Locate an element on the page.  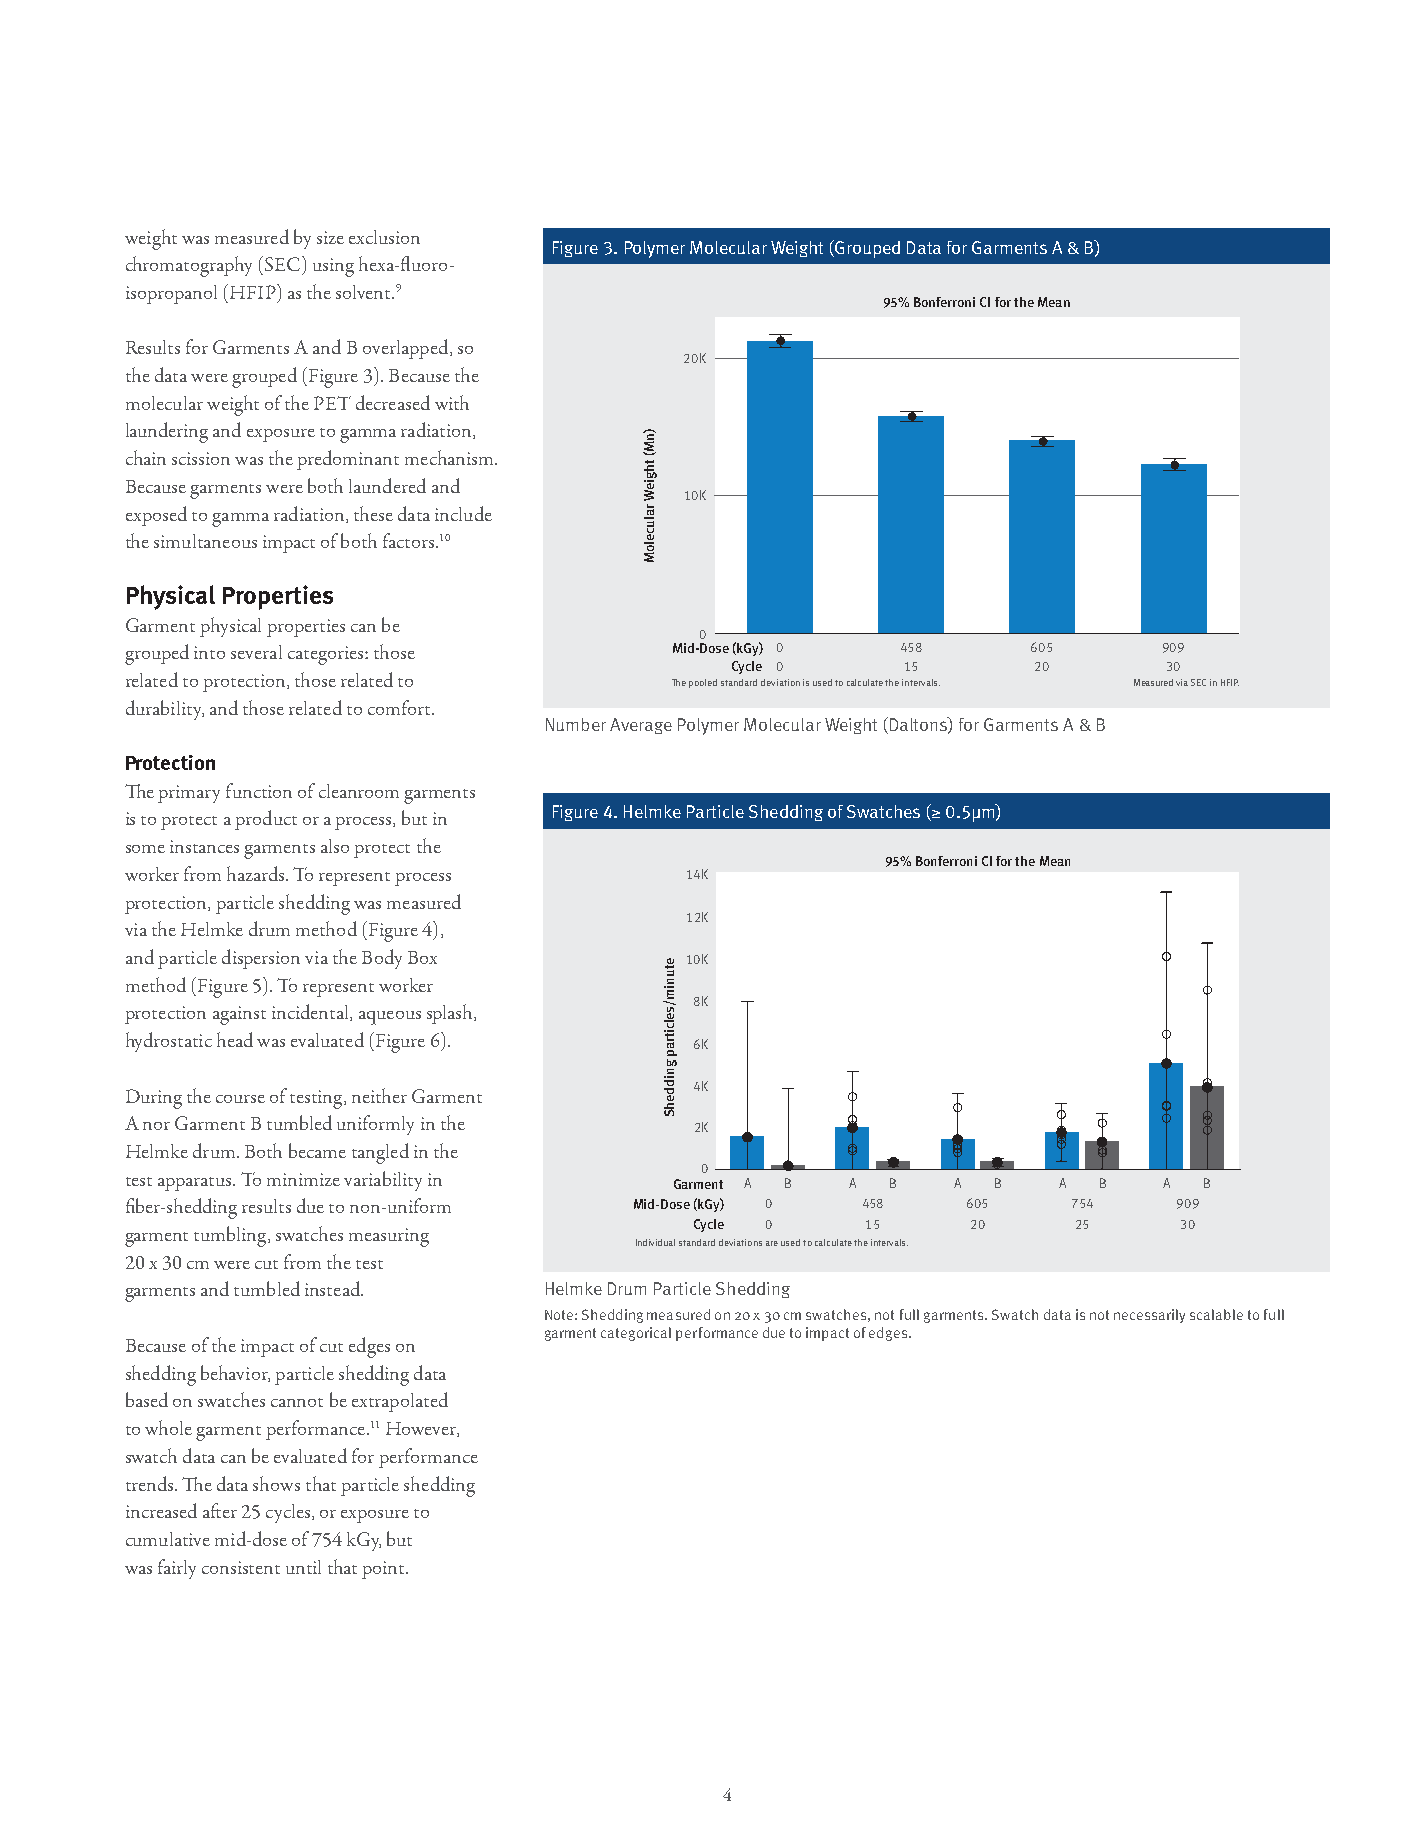
using is located at coordinates (333, 267).
